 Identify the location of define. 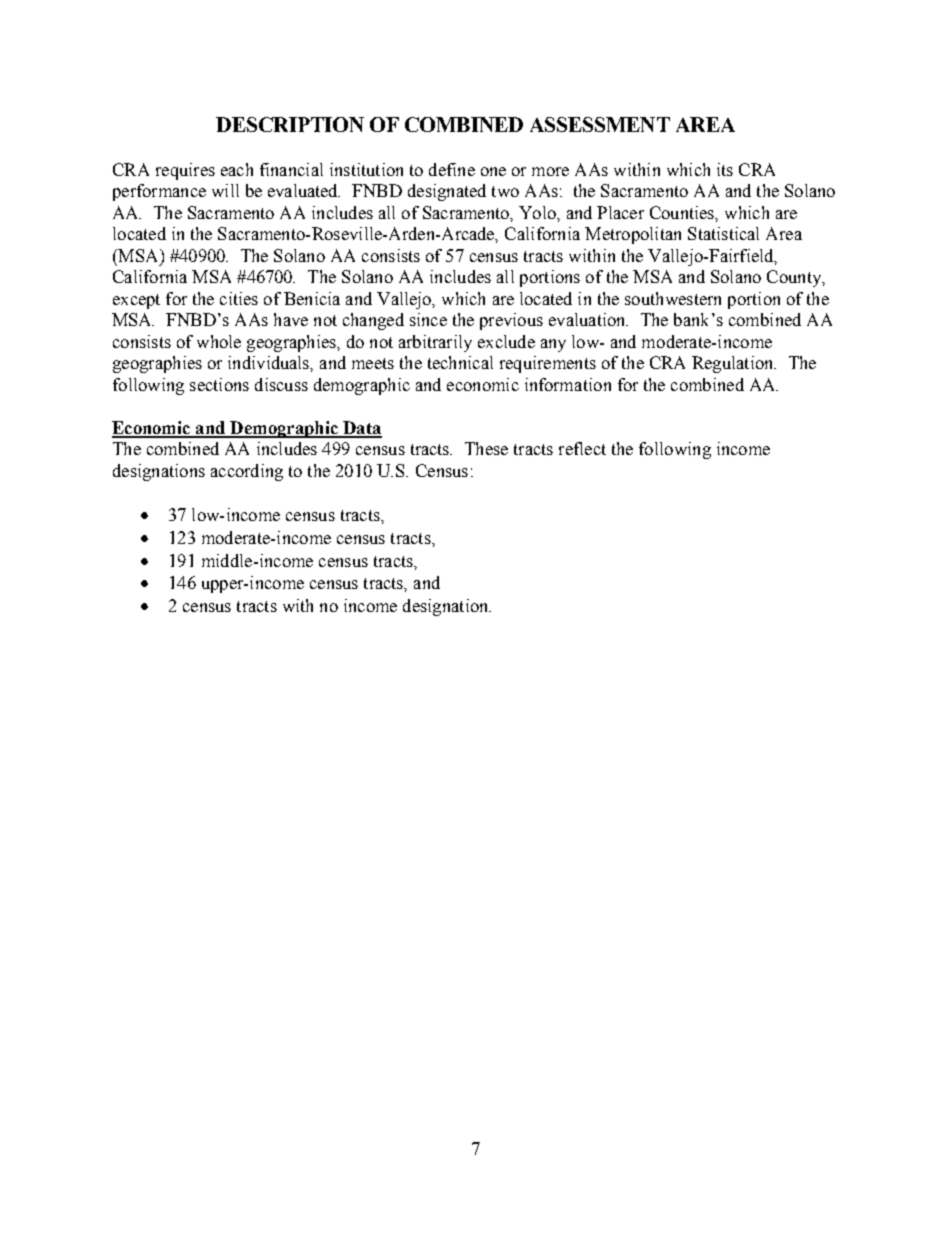
(452, 169).
